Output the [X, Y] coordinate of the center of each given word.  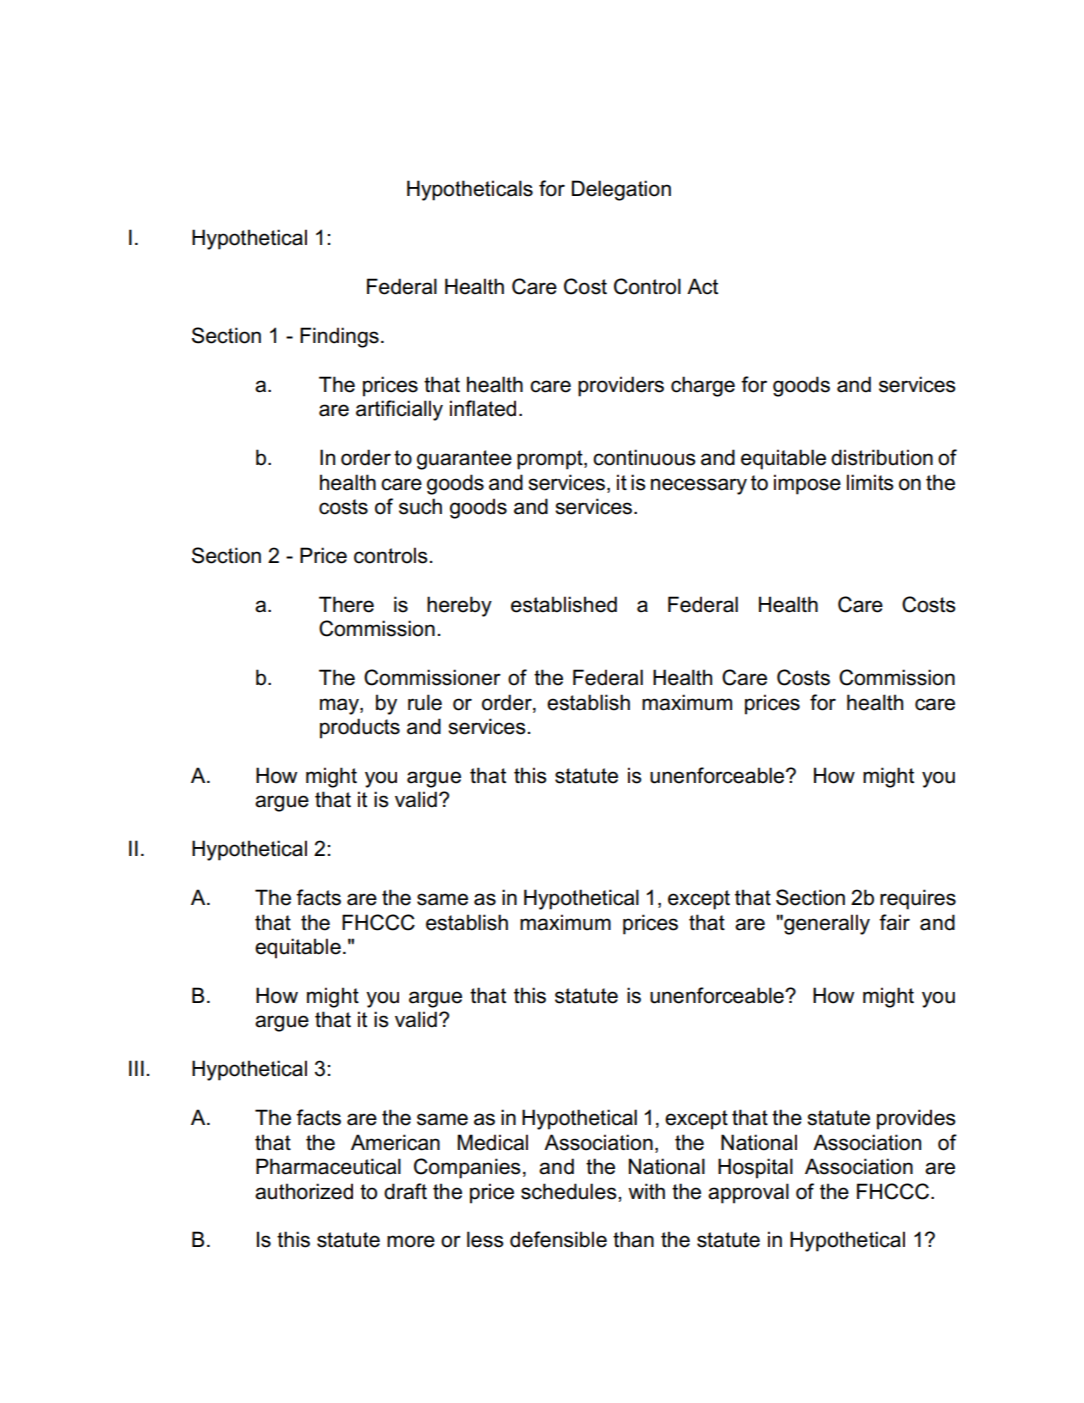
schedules [570, 1191]
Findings [339, 337]
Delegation [621, 190]
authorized [304, 1191]
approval [748, 1193]
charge [703, 386]
